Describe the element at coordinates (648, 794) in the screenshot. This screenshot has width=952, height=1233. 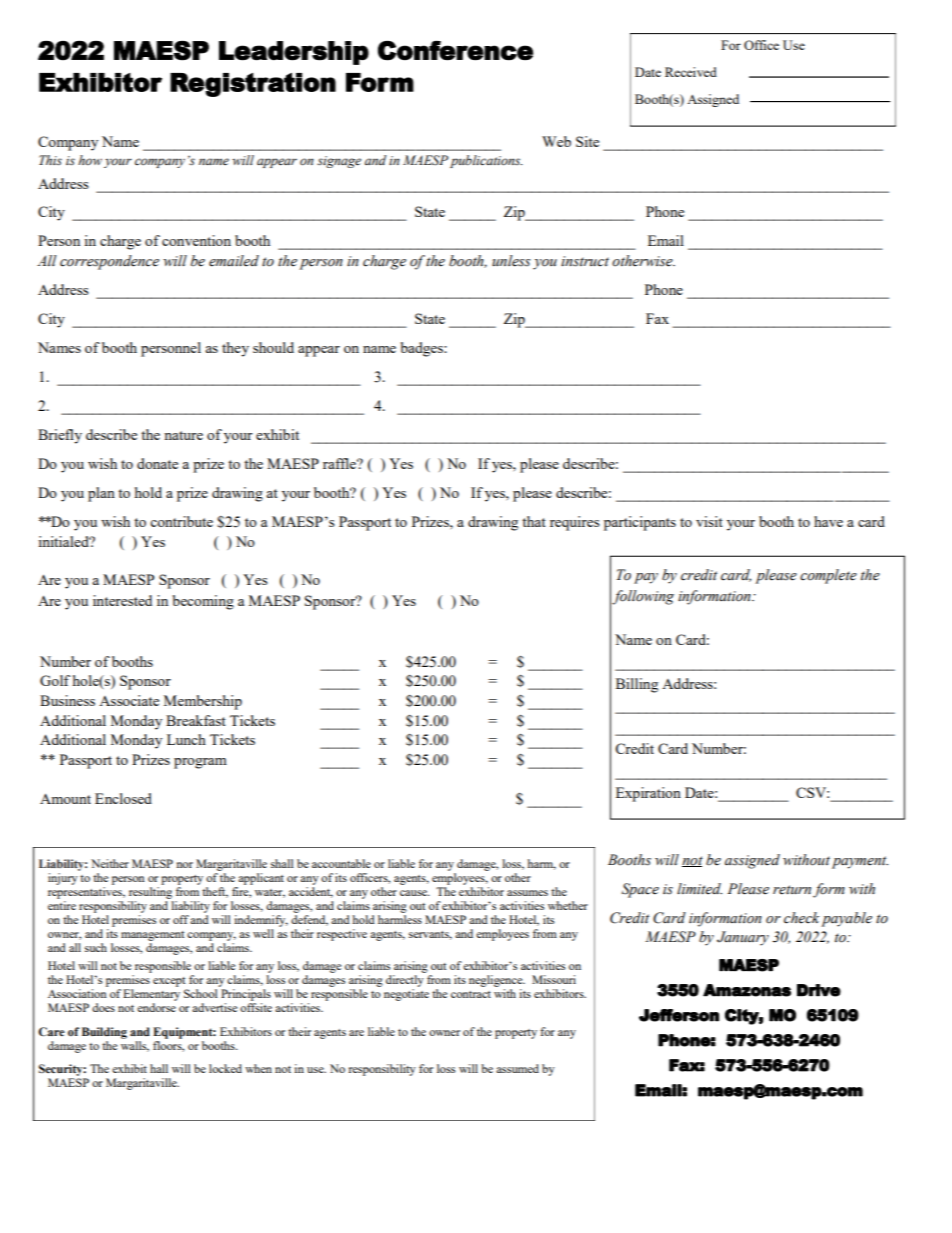
I see `Expiration` at that location.
